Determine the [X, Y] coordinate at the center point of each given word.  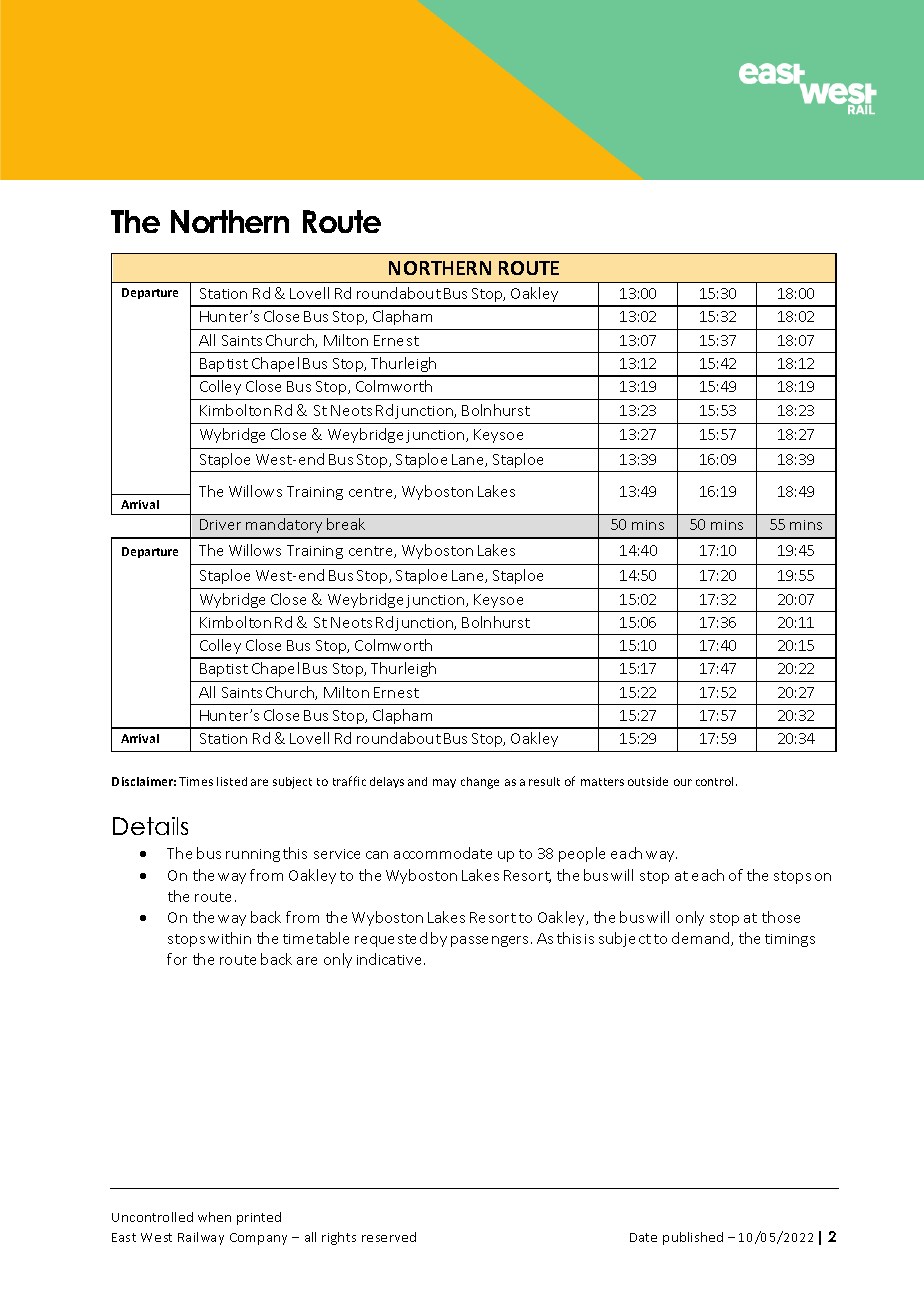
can [377, 855]
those [781, 917]
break [346, 524]
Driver [220, 524]
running [253, 855]
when [214, 1217]
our [683, 782]
